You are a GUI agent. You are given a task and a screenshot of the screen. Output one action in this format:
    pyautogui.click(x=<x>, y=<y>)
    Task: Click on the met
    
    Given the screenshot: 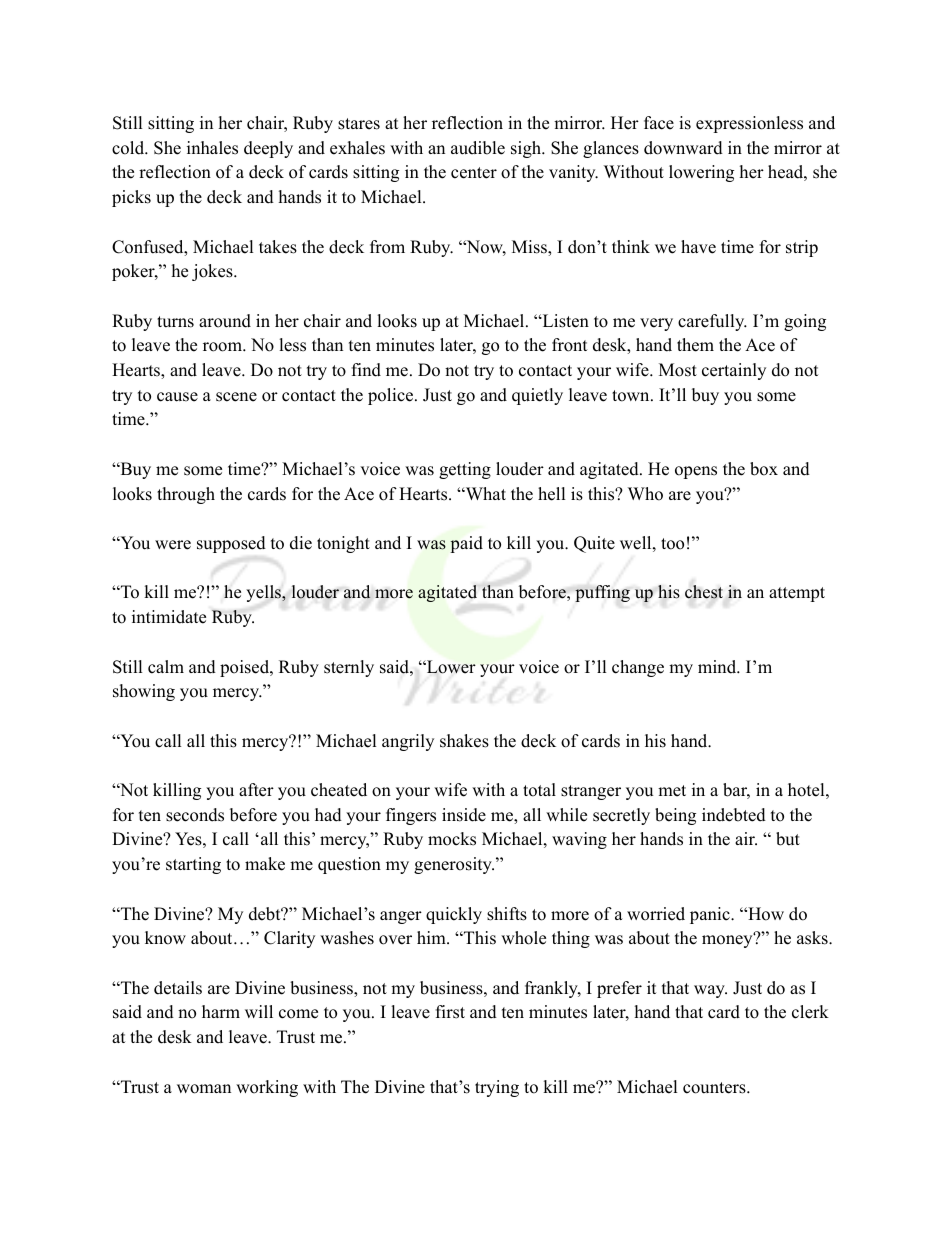 What is the action you would take?
    pyautogui.click(x=672, y=791)
